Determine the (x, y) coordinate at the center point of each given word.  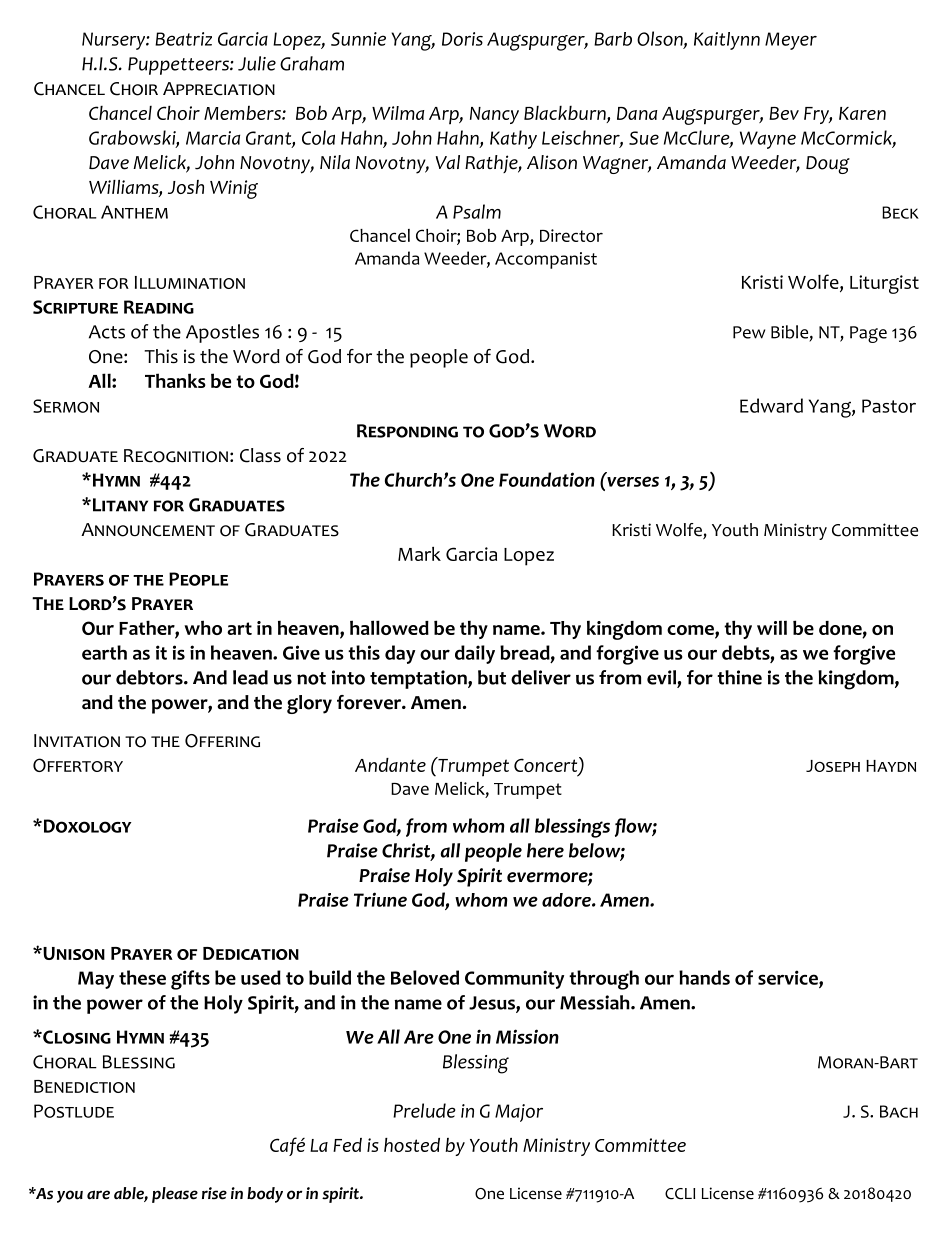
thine (739, 677)
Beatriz (183, 39)
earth (104, 652)
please (175, 1195)
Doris (462, 39)
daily (475, 654)
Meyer (791, 41)
